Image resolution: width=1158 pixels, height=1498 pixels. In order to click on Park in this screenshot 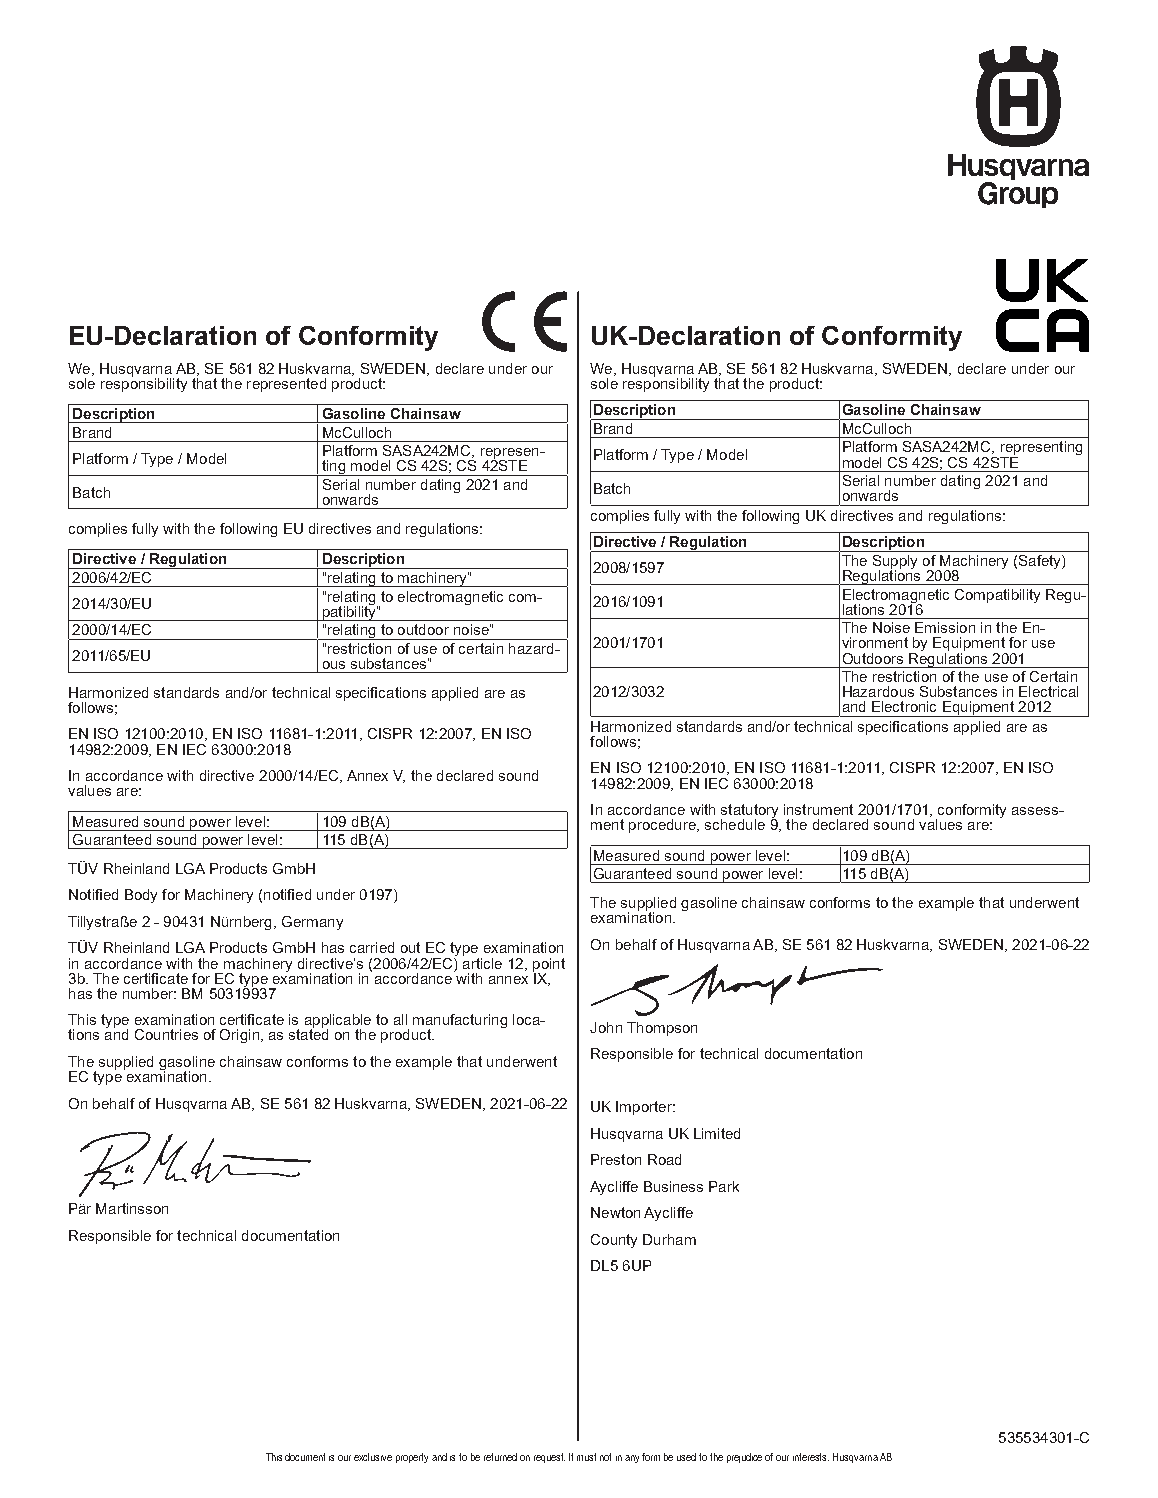, I will do `click(724, 1186)`.
